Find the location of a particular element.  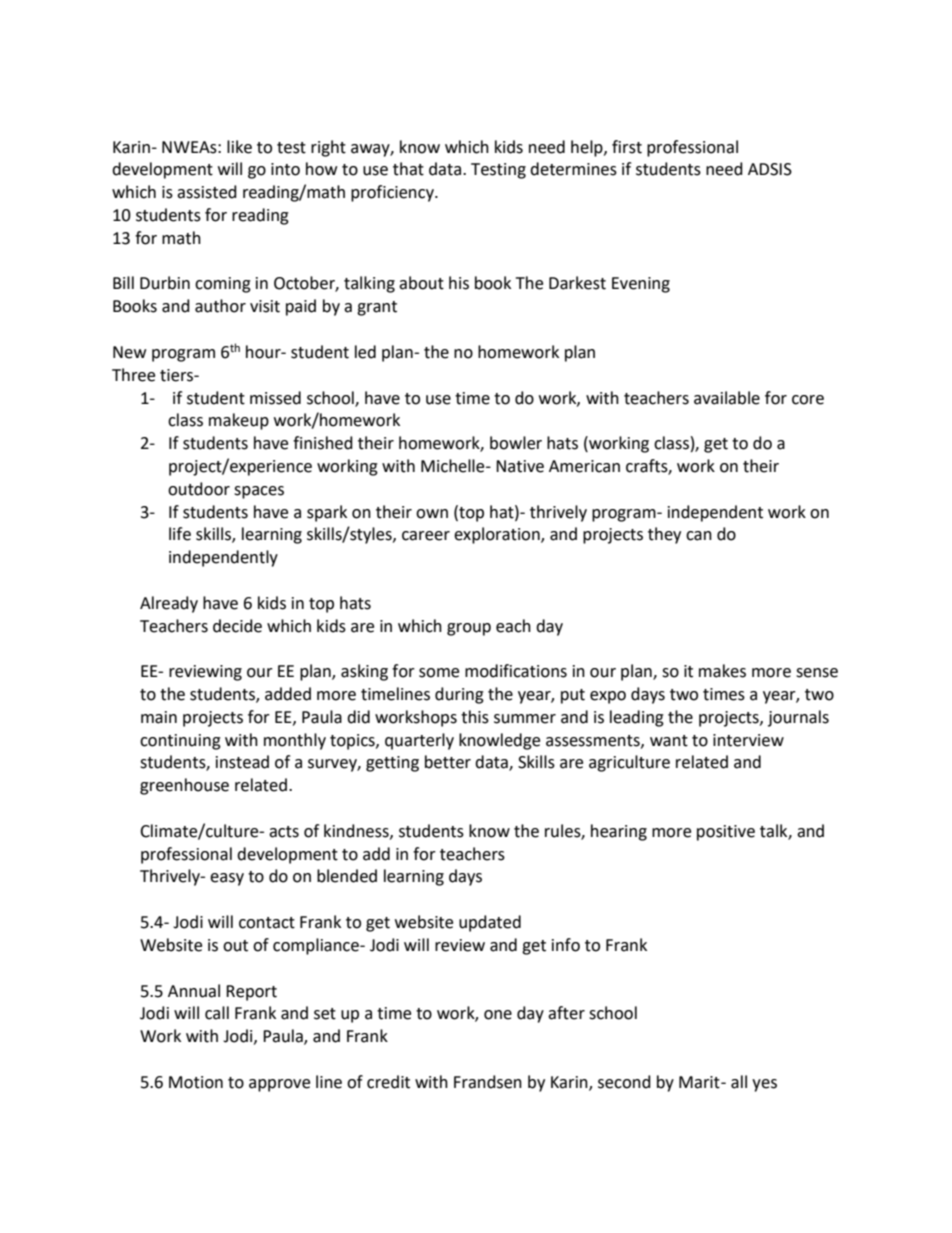

that is located at coordinates (408, 169).
